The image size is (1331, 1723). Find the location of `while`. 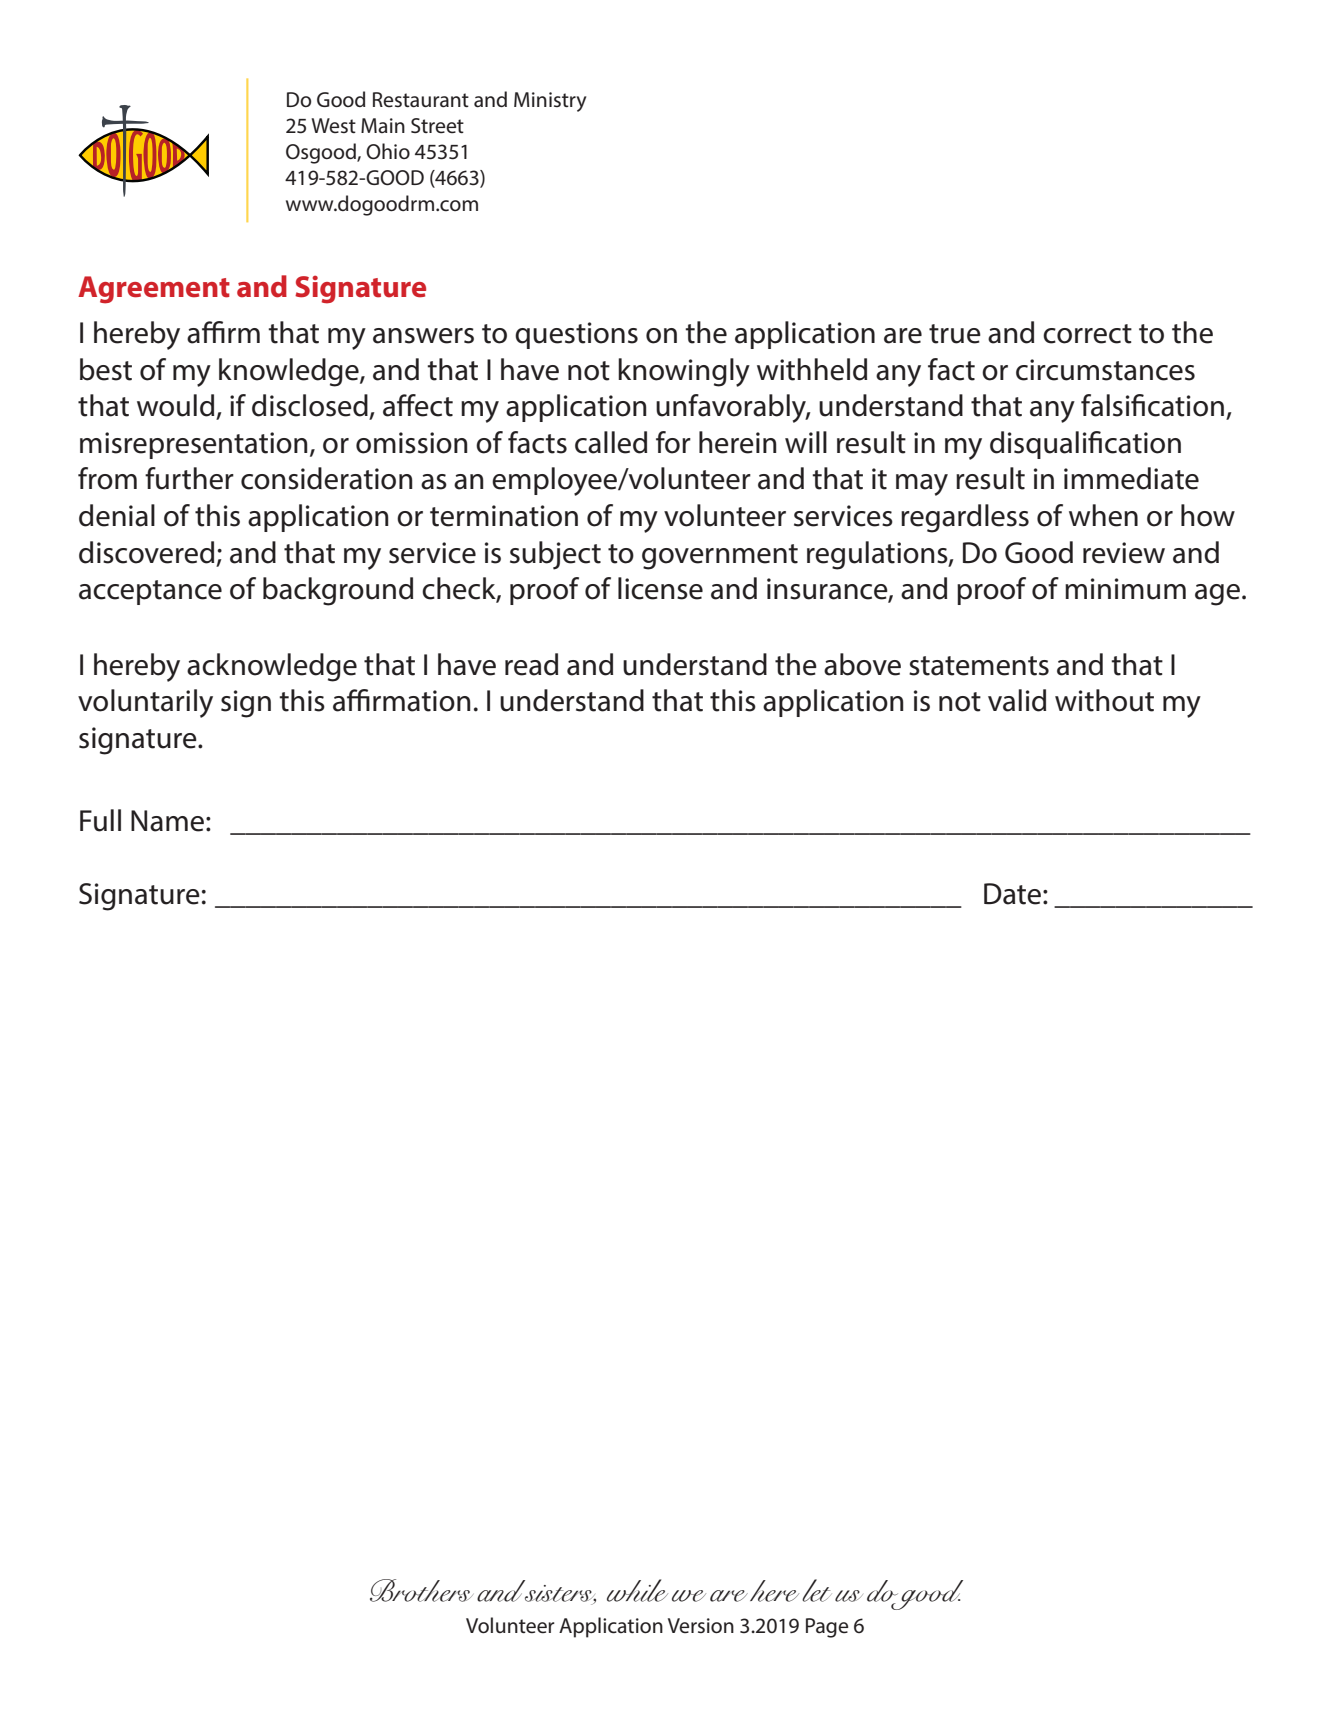

while is located at coordinates (637, 1590).
